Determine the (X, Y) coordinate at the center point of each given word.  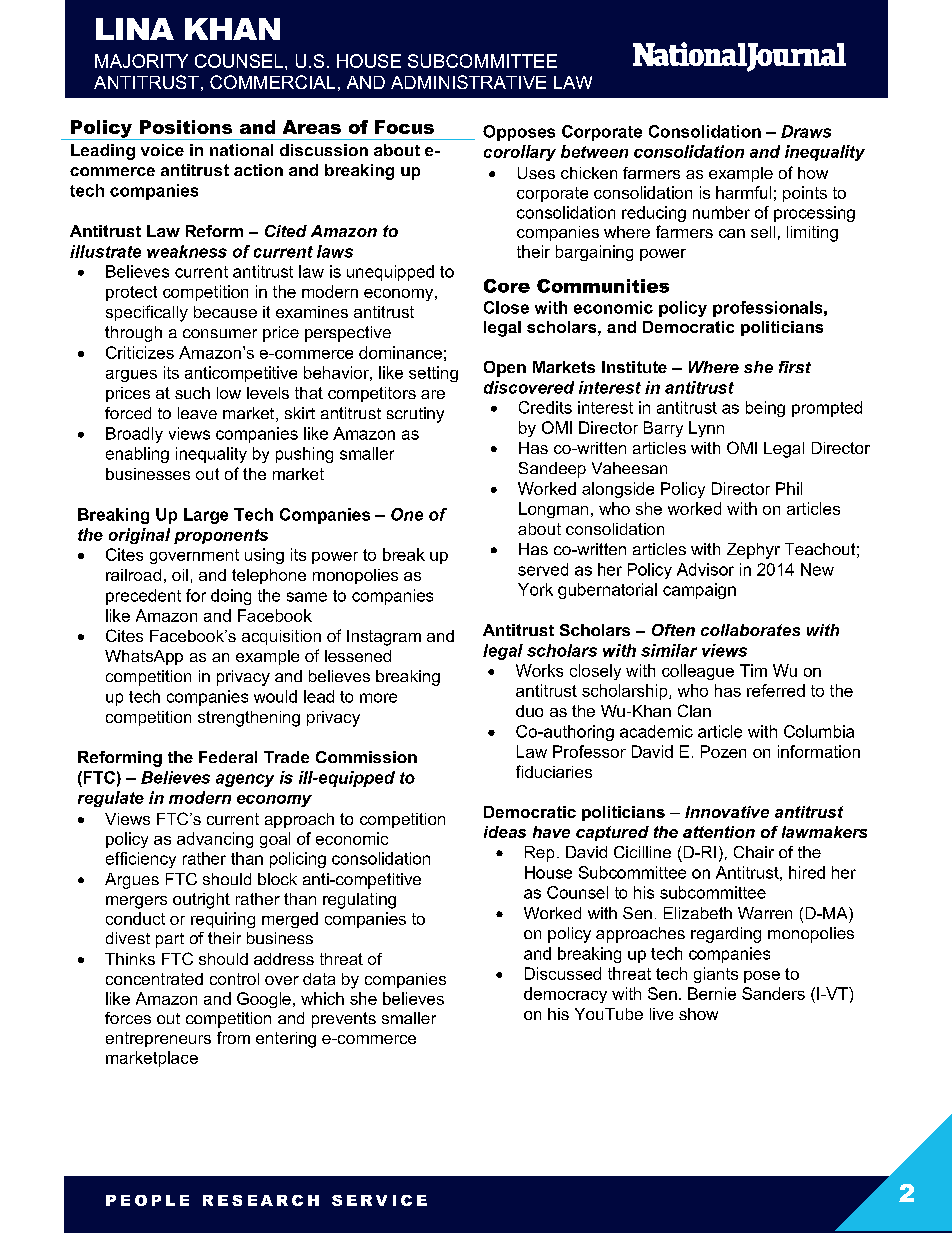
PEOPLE (147, 1200)
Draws (806, 131)
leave (197, 413)
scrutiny (415, 415)
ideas (505, 832)
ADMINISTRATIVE (468, 82)
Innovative (727, 812)
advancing (215, 840)
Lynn (706, 429)
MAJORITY (141, 61)
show (698, 1014)
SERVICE (379, 1200)
